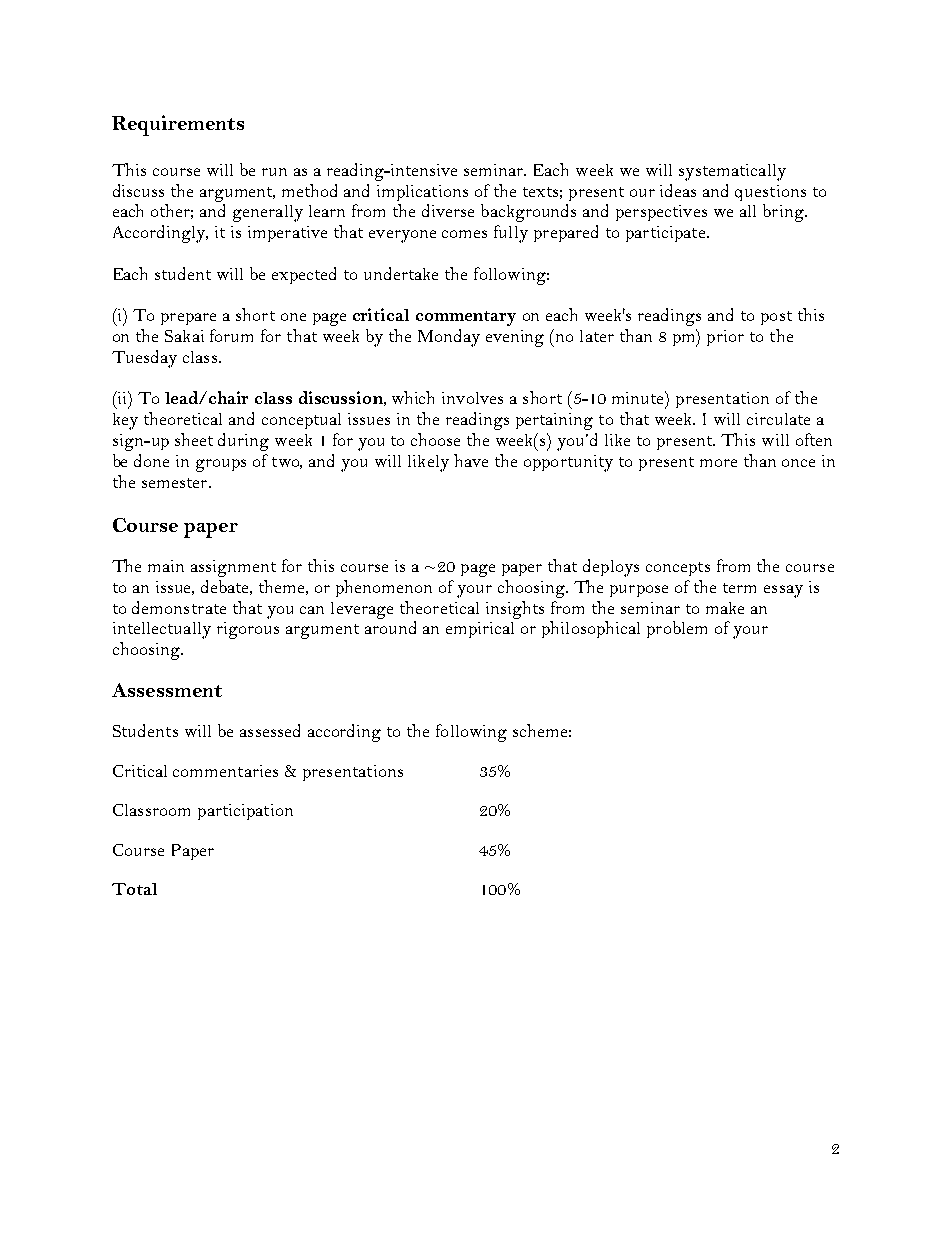  What do you see at coordinates (422, 193) in the image?
I see `implications` at bounding box center [422, 193].
